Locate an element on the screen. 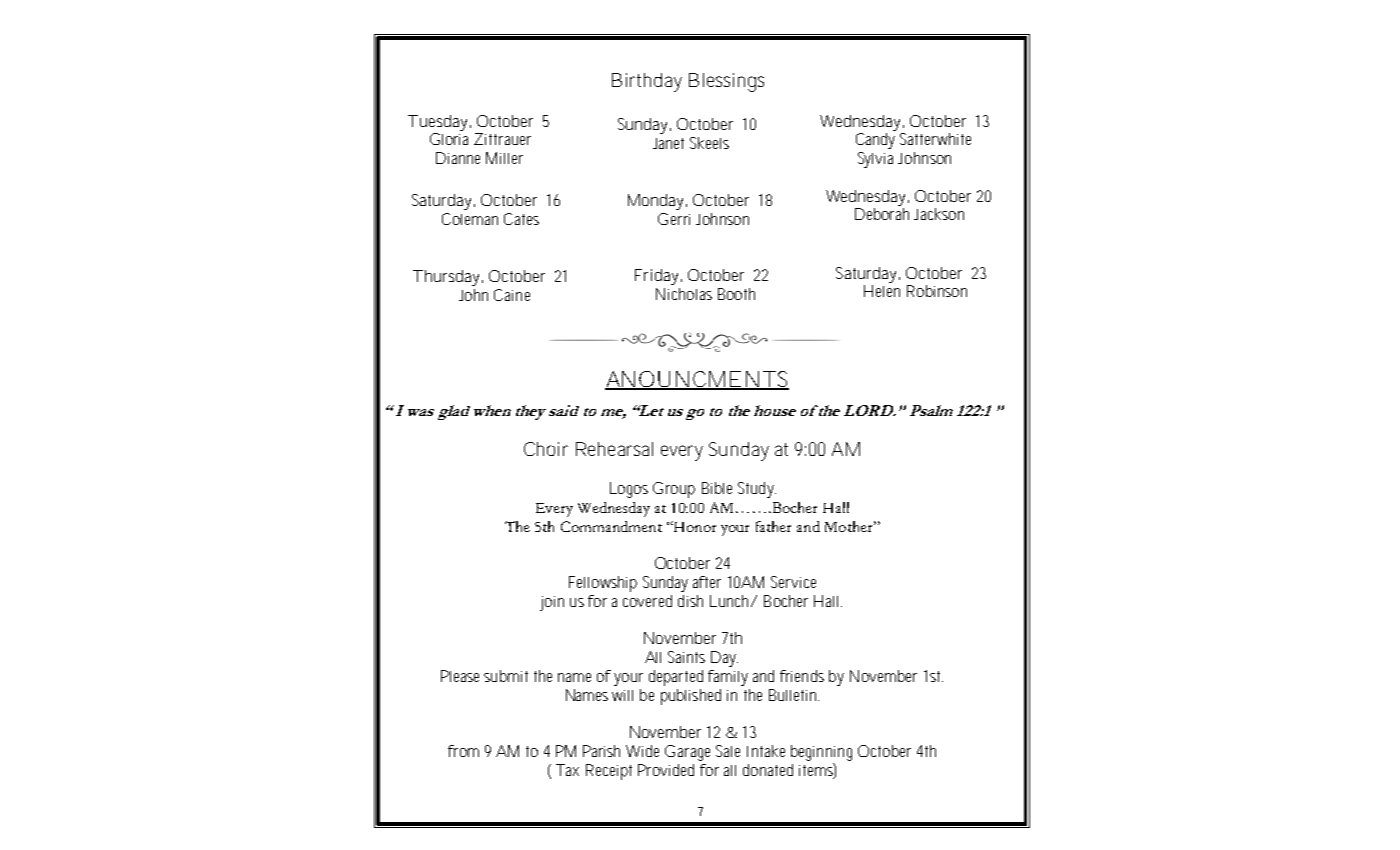  Helen is located at coordinates (882, 291).
